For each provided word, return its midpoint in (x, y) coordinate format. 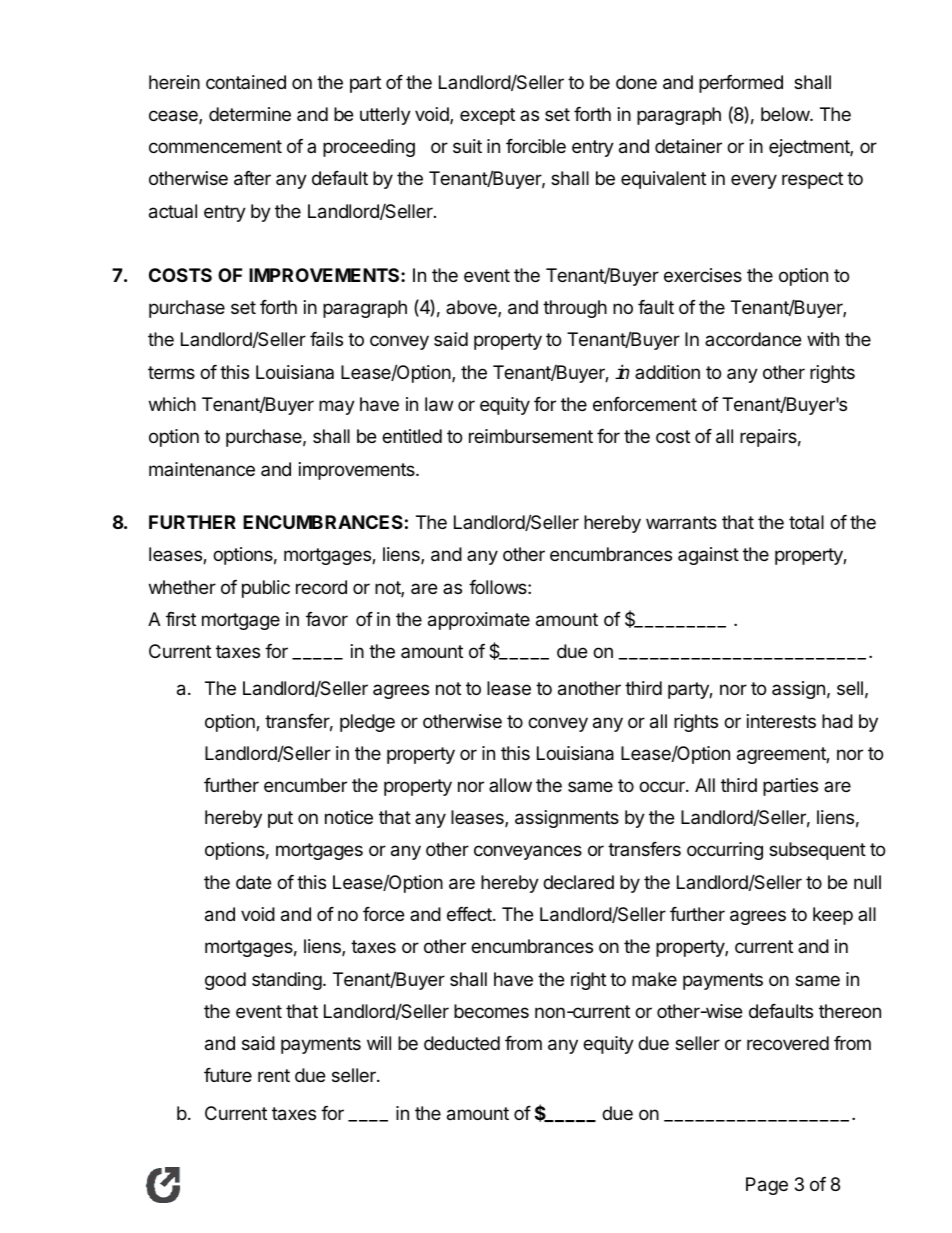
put (280, 819)
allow (510, 785)
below (786, 114)
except (487, 116)
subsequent (817, 851)
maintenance (202, 469)
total (806, 522)
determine (250, 114)
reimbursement (531, 436)
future (228, 1075)
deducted (462, 1043)
